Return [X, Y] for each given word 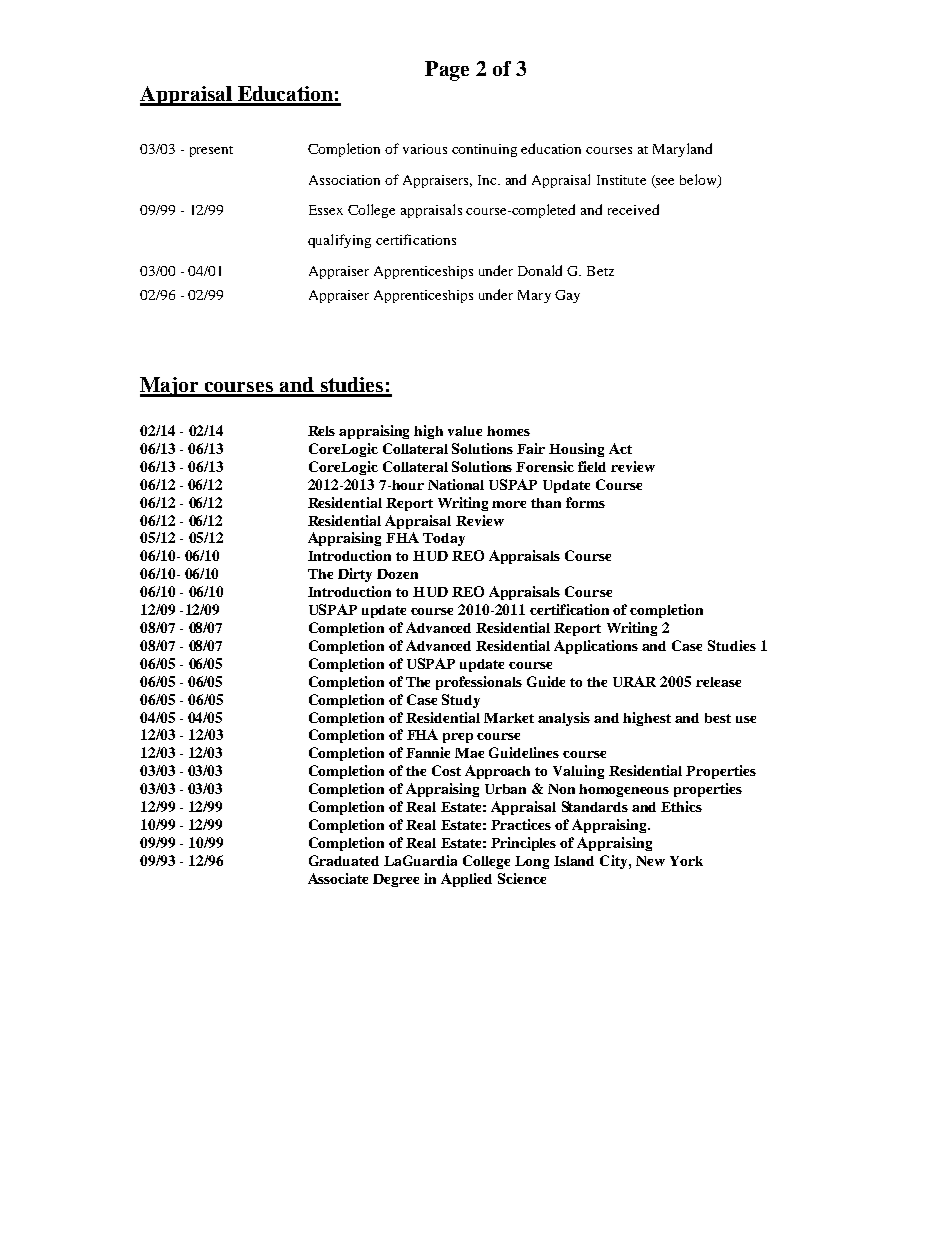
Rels [321, 431]
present [211, 151]
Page [447, 71]
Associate [338, 878]
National [456, 484]
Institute [621, 180]
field [592, 466]
